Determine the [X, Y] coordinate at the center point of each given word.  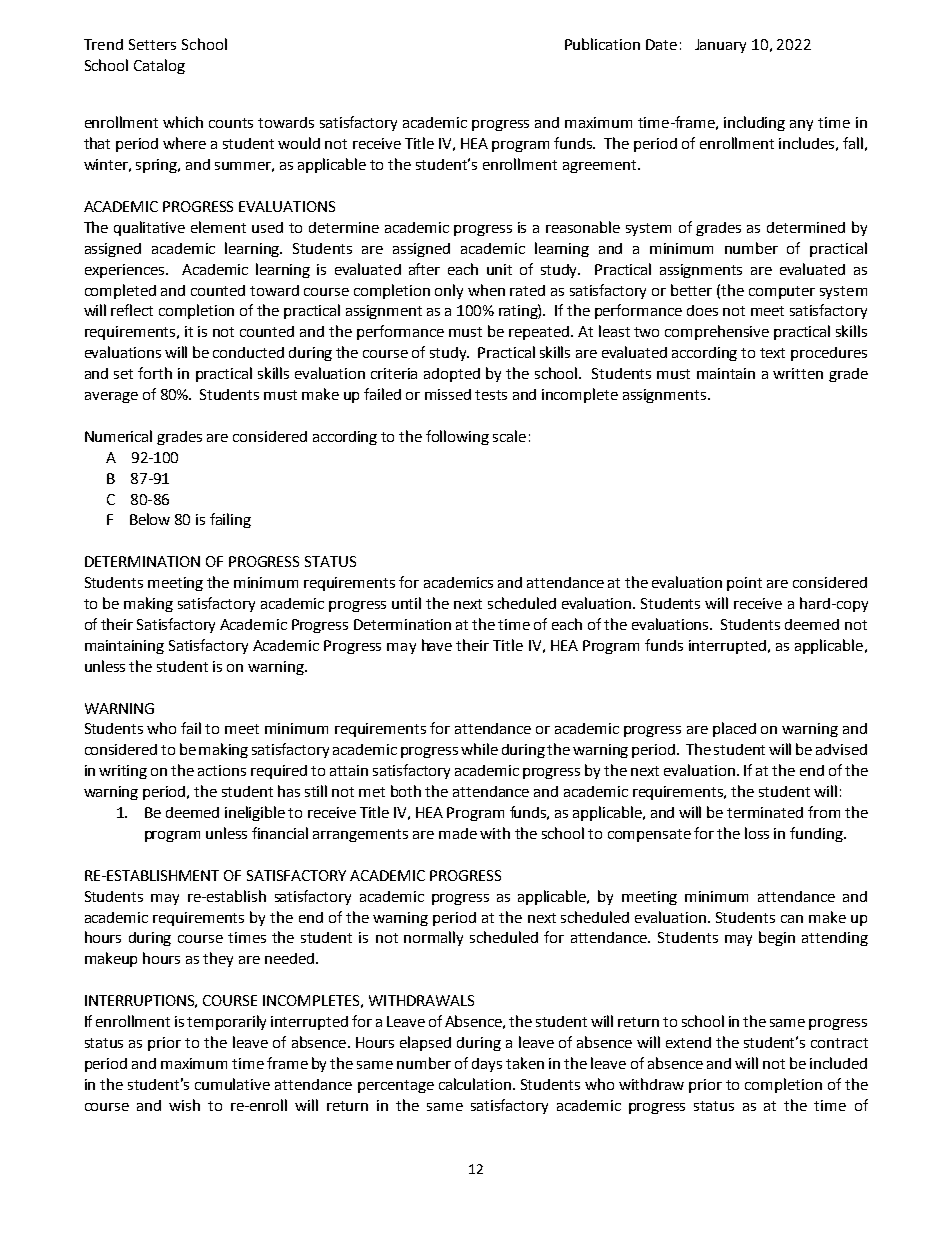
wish [184, 1105]
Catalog [159, 66]
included [838, 1063]
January [720, 46]
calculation [475, 1084]
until [406, 603]
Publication [602, 44]
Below [150, 519]
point [744, 584]
